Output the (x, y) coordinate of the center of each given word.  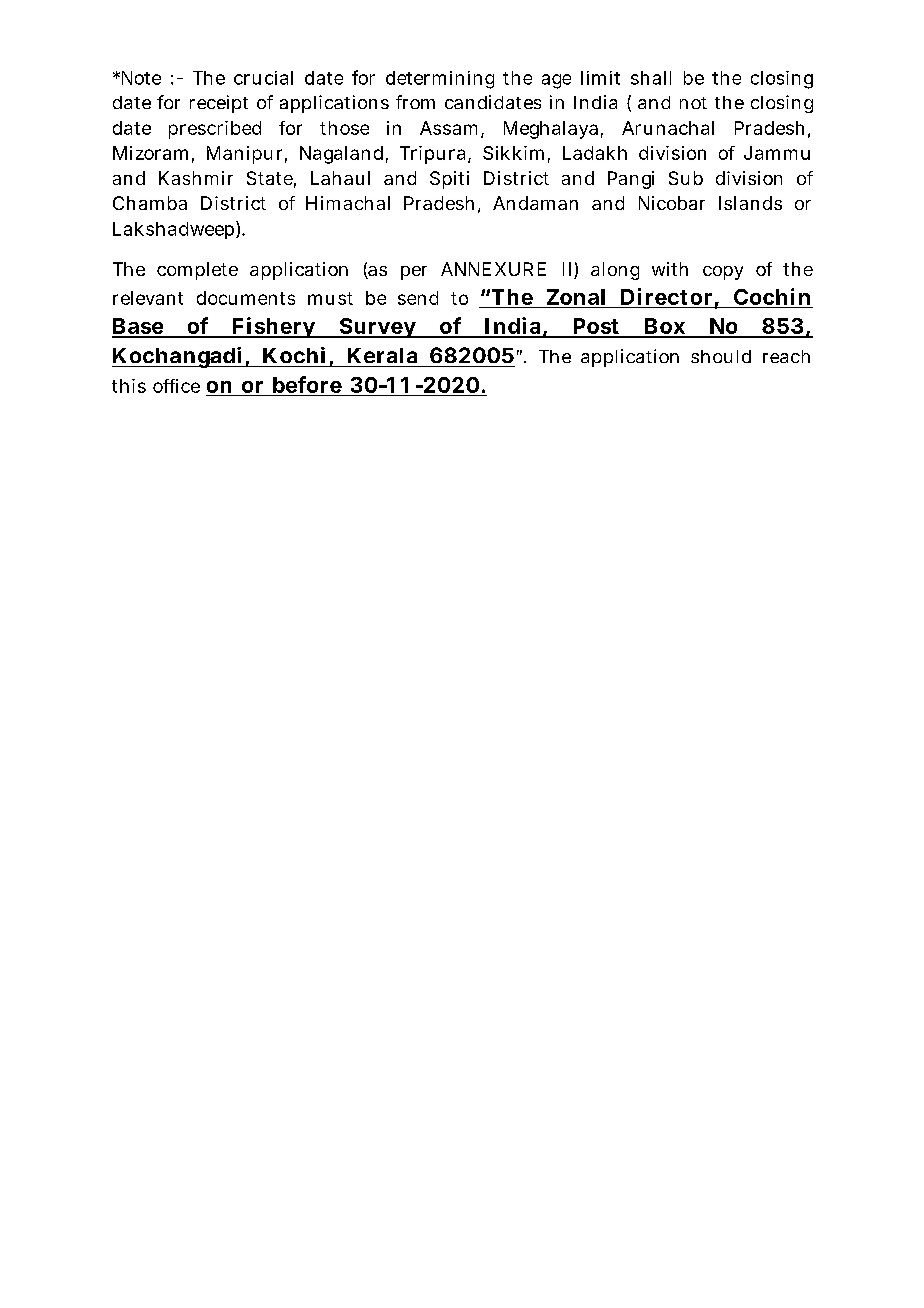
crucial (263, 78)
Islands (750, 203)
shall (651, 78)
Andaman (535, 203)
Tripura (432, 155)
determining (440, 80)
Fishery (273, 327)
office (176, 386)
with (670, 269)
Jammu (777, 153)
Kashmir (196, 178)
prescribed (215, 130)
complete (197, 271)
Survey (377, 328)
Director (666, 296)
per (414, 273)
